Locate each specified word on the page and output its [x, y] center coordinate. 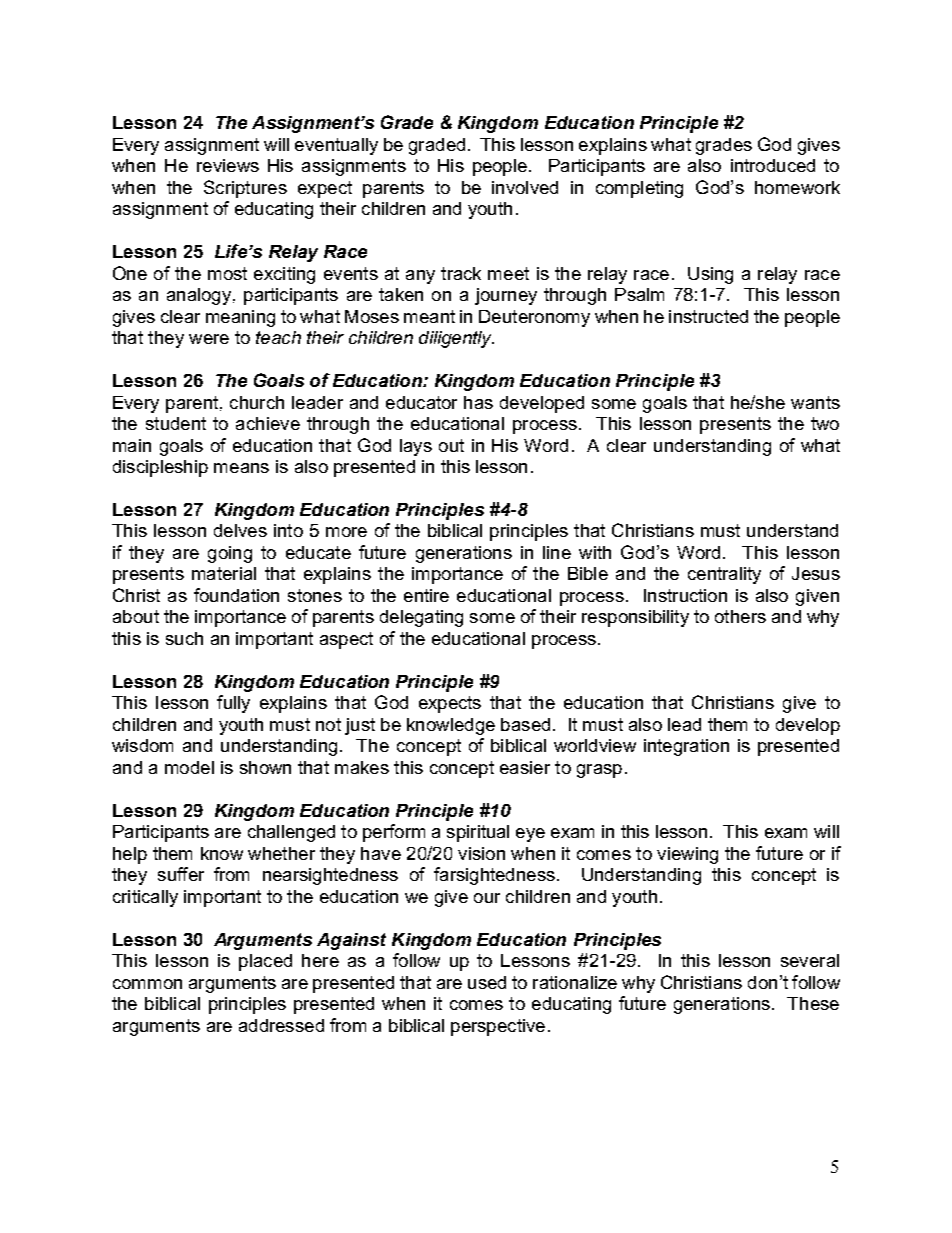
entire [426, 595]
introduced [773, 165]
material [224, 573]
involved [525, 187]
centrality [724, 575]
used [487, 982]
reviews [228, 165]
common [147, 984]
